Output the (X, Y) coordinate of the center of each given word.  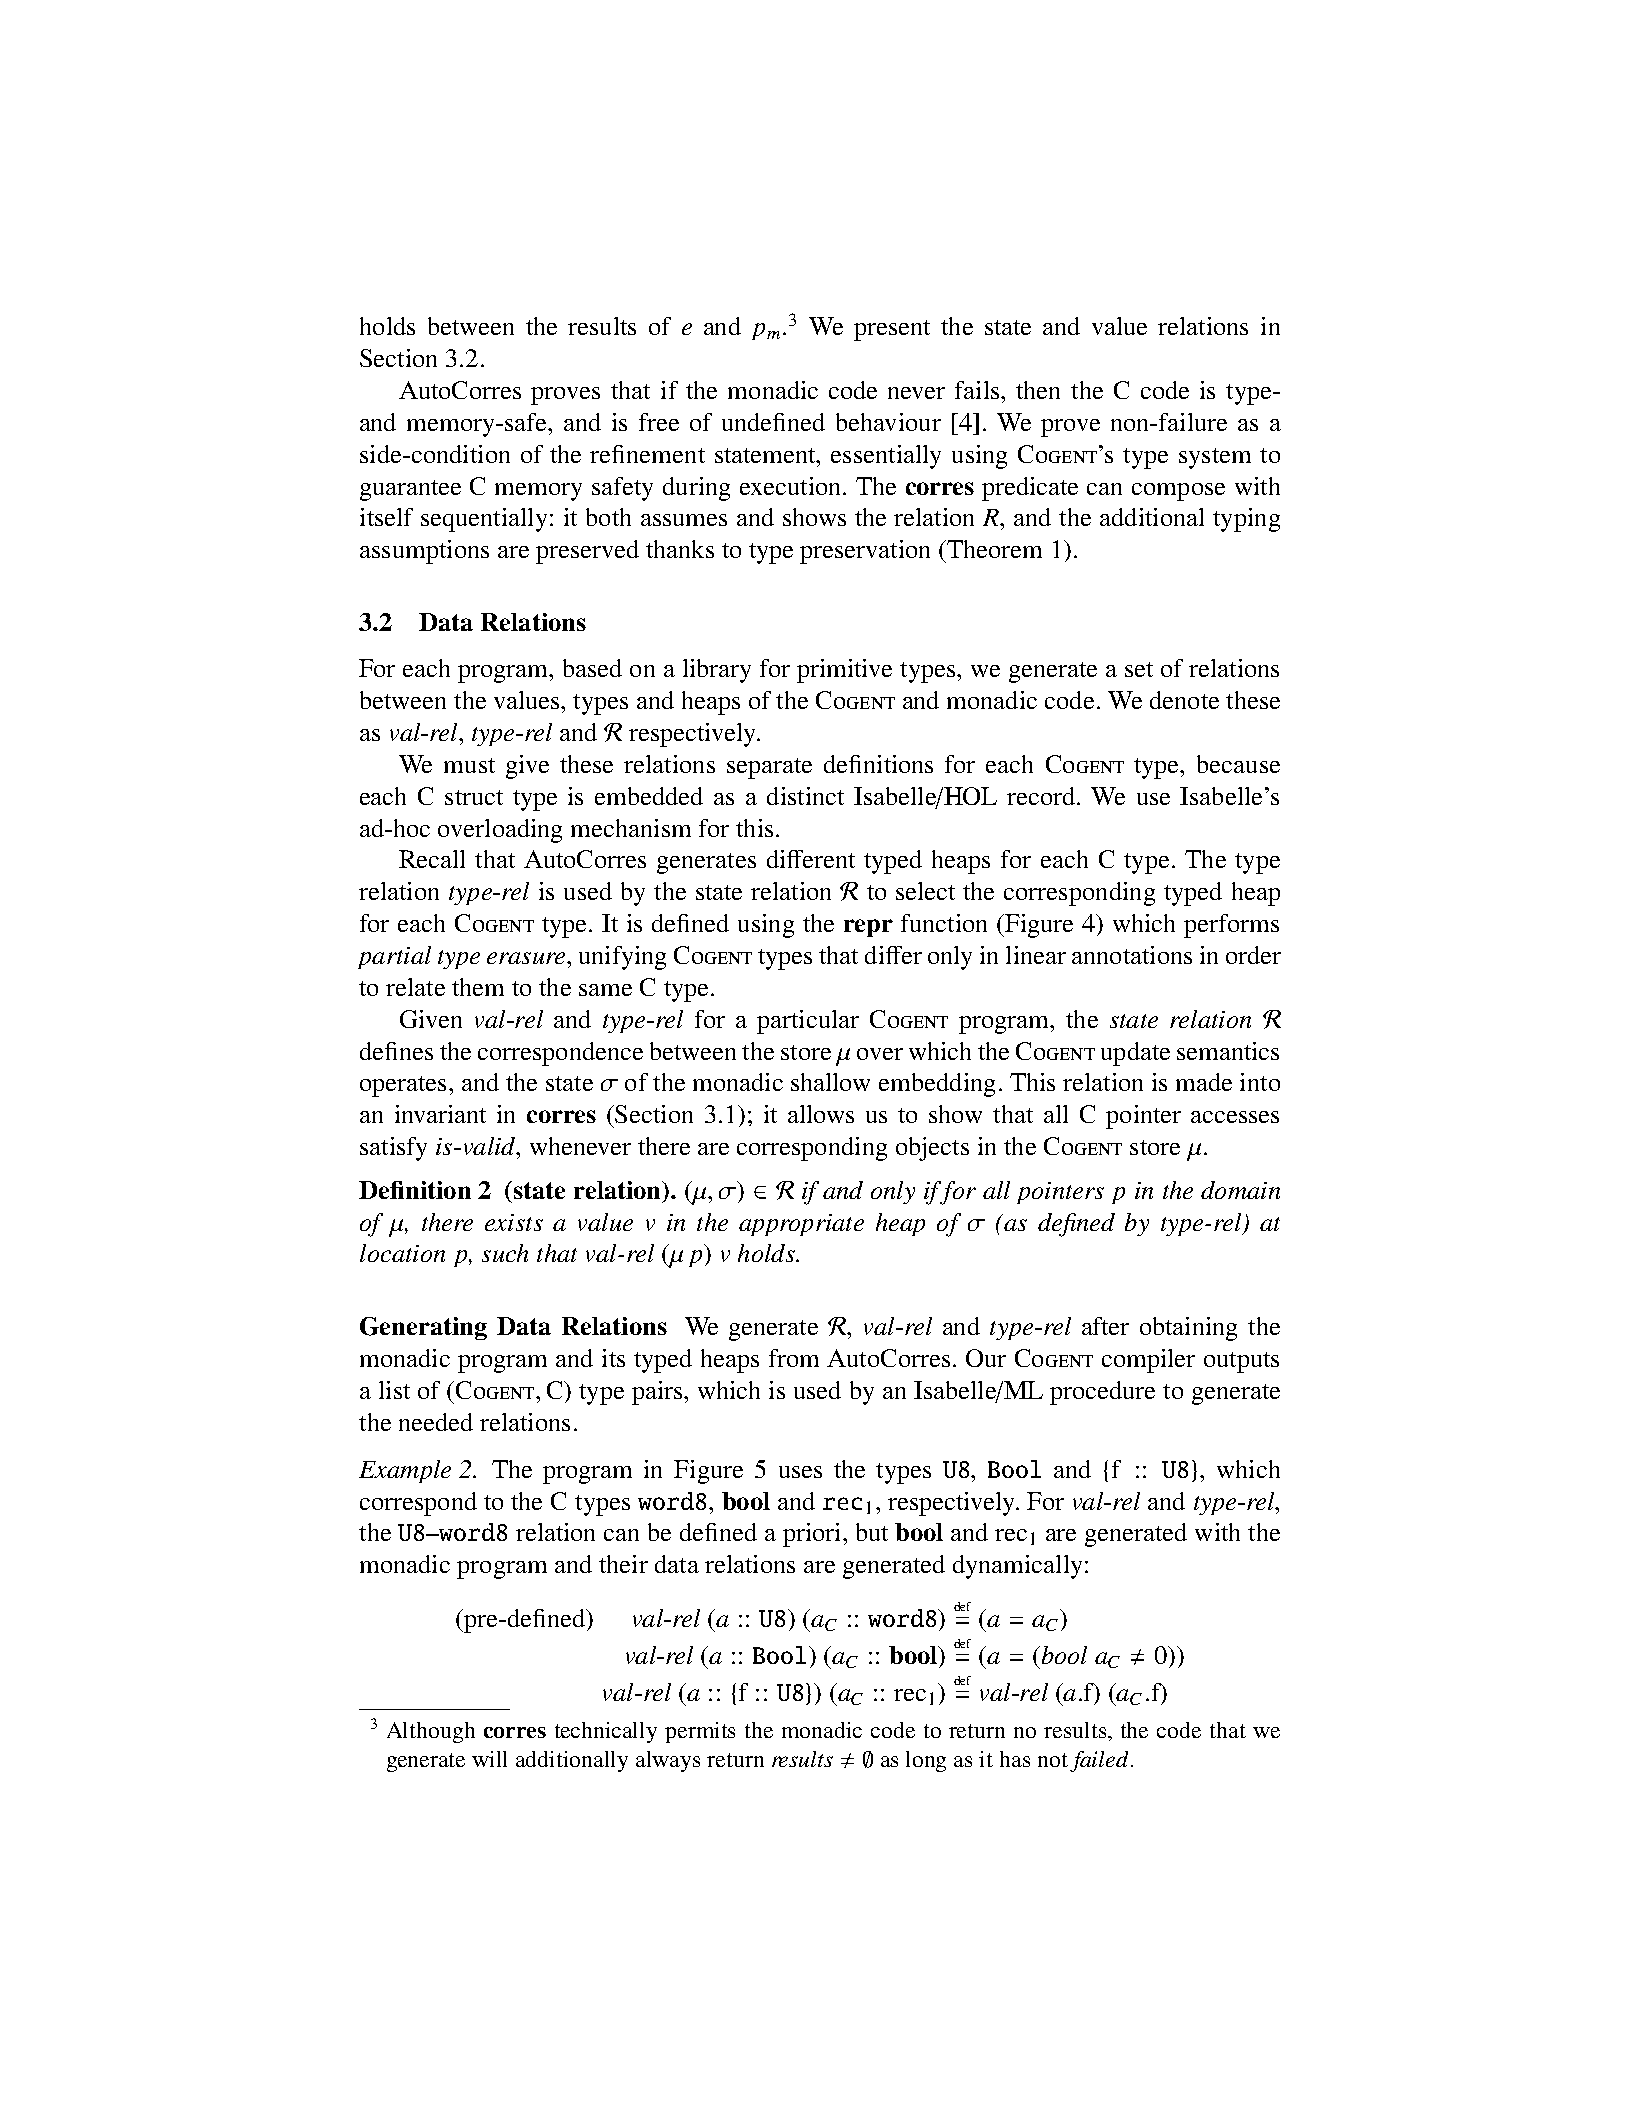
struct (474, 797)
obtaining (1188, 1329)
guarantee (410, 490)
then (1038, 390)
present (892, 330)
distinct (805, 796)
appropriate (801, 1225)
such (505, 1253)
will (489, 1759)
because (1238, 764)
